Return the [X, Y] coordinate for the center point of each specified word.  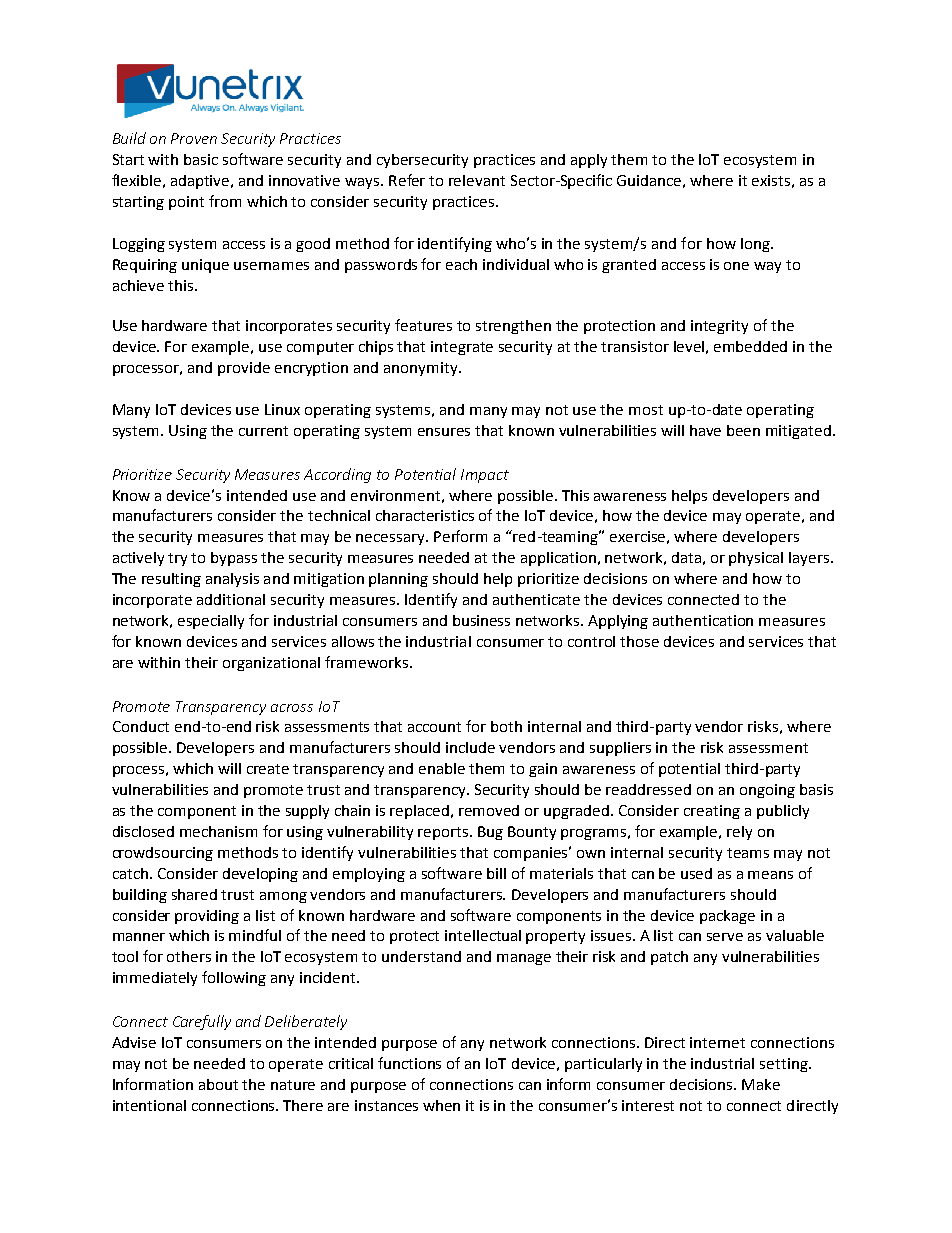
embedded [750, 346]
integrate [462, 348]
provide [244, 369]
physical [756, 559]
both [506, 726]
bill [496, 873]
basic [201, 159]
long [756, 245]
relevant [477, 180]
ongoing [767, 791]
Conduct [141, 726]
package [727, 917]
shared [194, 894]
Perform [460, 536]
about [218, 1084]
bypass [234, 559]
